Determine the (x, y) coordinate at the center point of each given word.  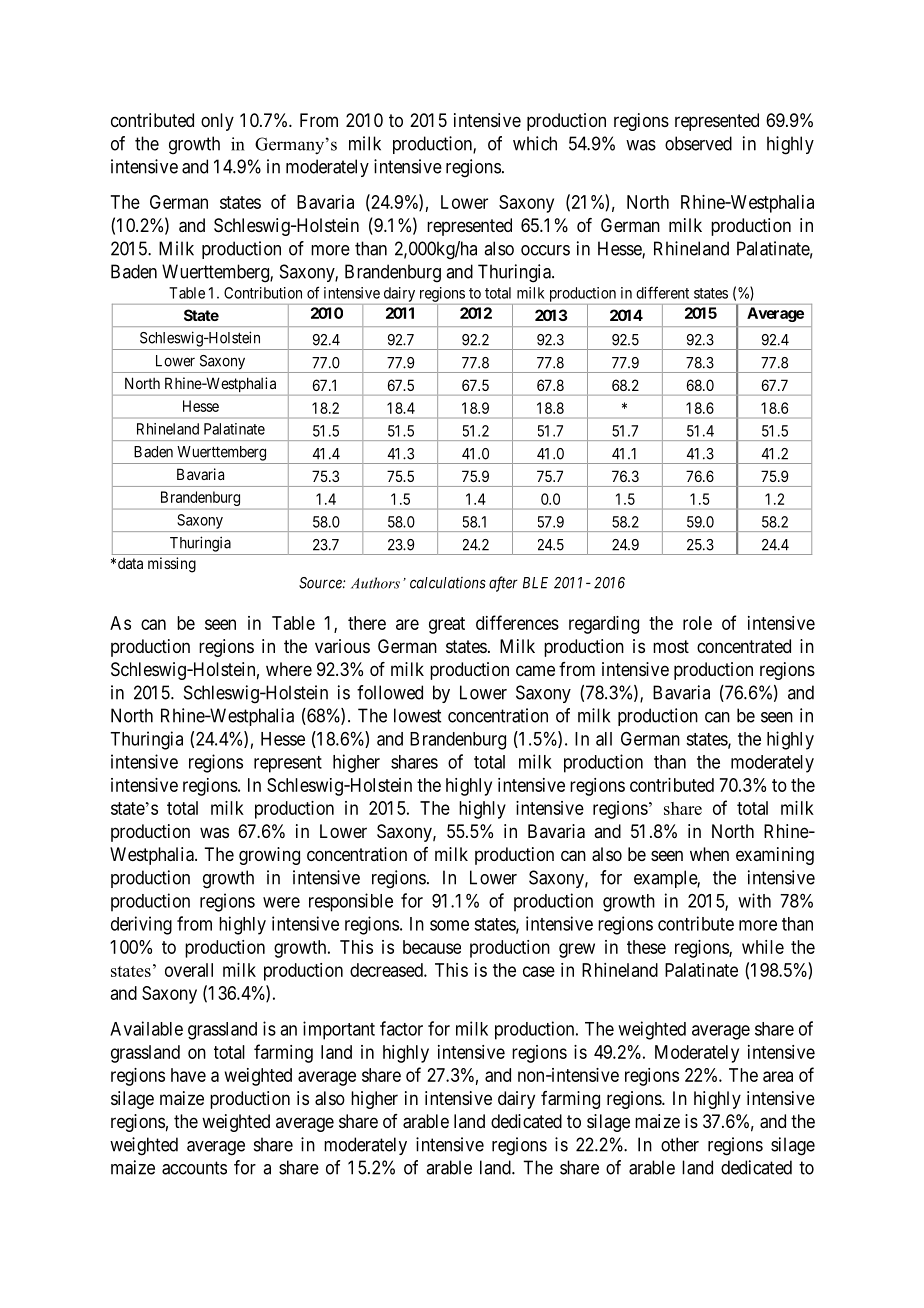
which (535, 143)
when (709, 854)
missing (172, 565)
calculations (448, 583)
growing (269, 856)
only (217, 122)
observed (698, 143)
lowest (417, 715)
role (697, 623)
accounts (194, 1168)
